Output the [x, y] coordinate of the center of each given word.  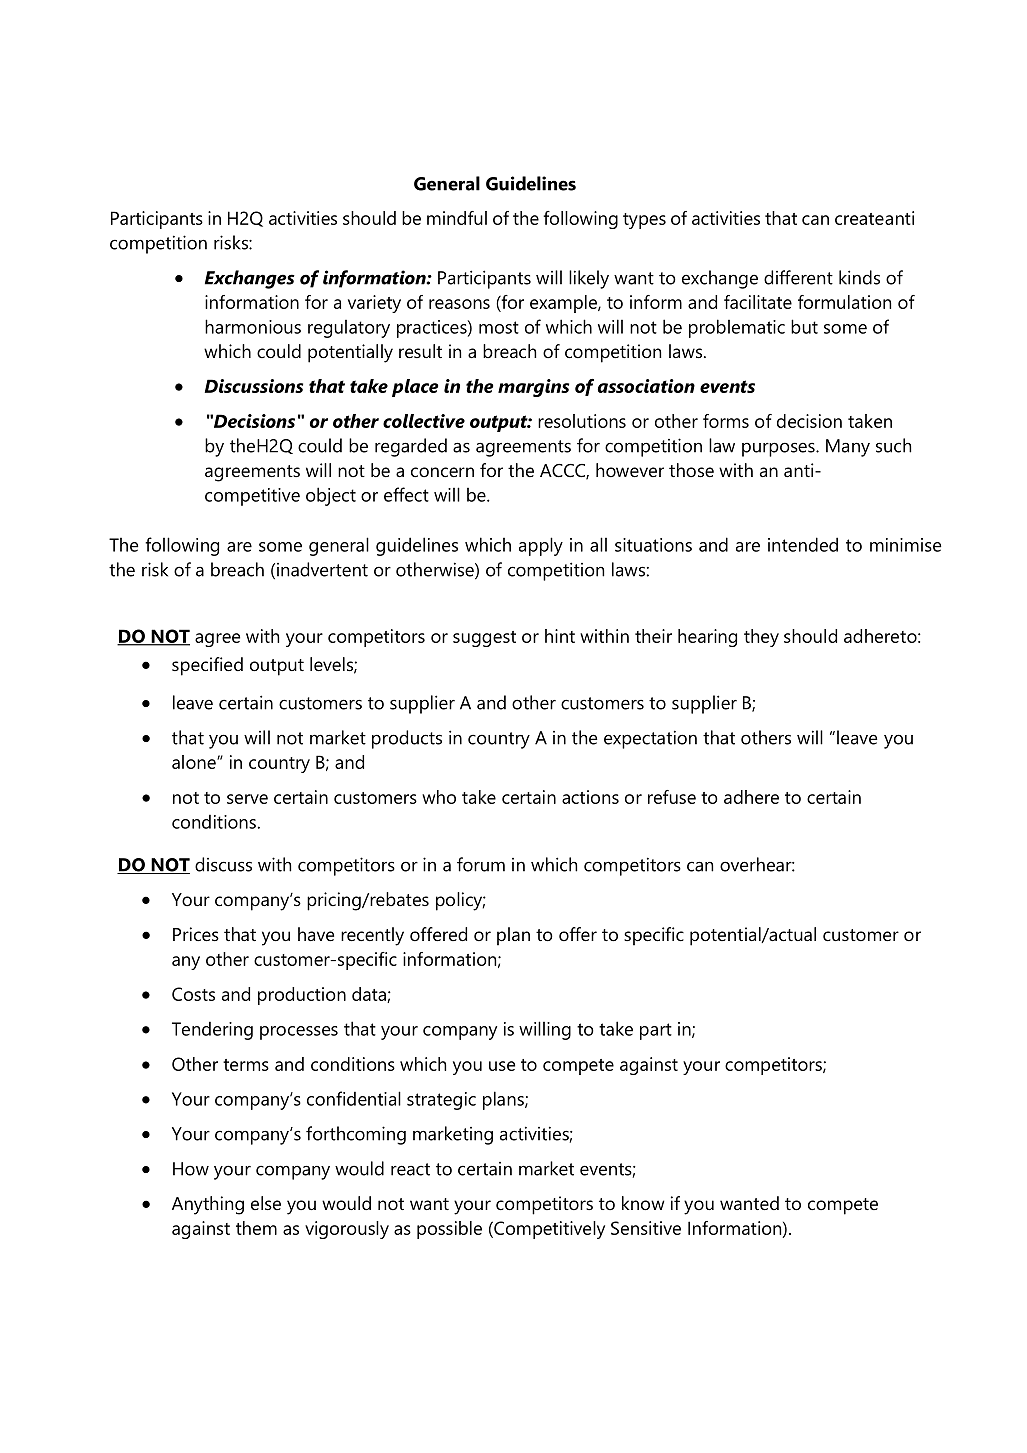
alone [195, 762]
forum [481, 864]
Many [848, 448]
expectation [650, 739]
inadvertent [322, 569]
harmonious [253, 326]
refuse [672, 797]
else [266, 1203]
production [302, 996]
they [761, 638]
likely [589, 279]
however [630, 470]
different [798, 277]
